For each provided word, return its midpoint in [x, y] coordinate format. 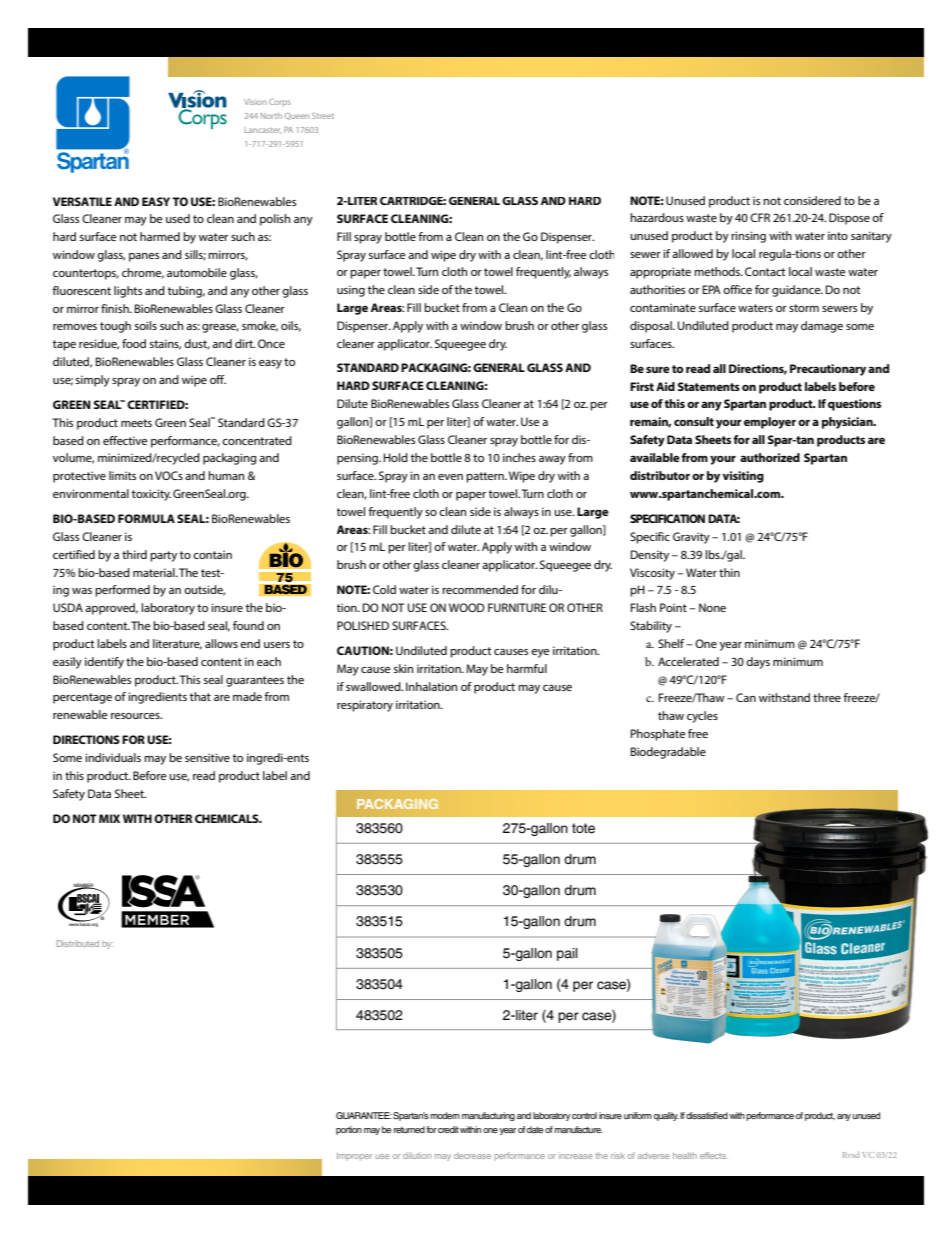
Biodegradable [668, 753]
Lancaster [263, 130]
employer [770, 423]
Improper [354, 1156]
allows [221, 643]
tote [583, 828]
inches [519, 457]
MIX [109, 818]
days [758, 663]
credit [448, 1129]
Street [323, 116]
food [134, 343]
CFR [760, 217]
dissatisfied [707, 1116]
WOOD [467, 607]
